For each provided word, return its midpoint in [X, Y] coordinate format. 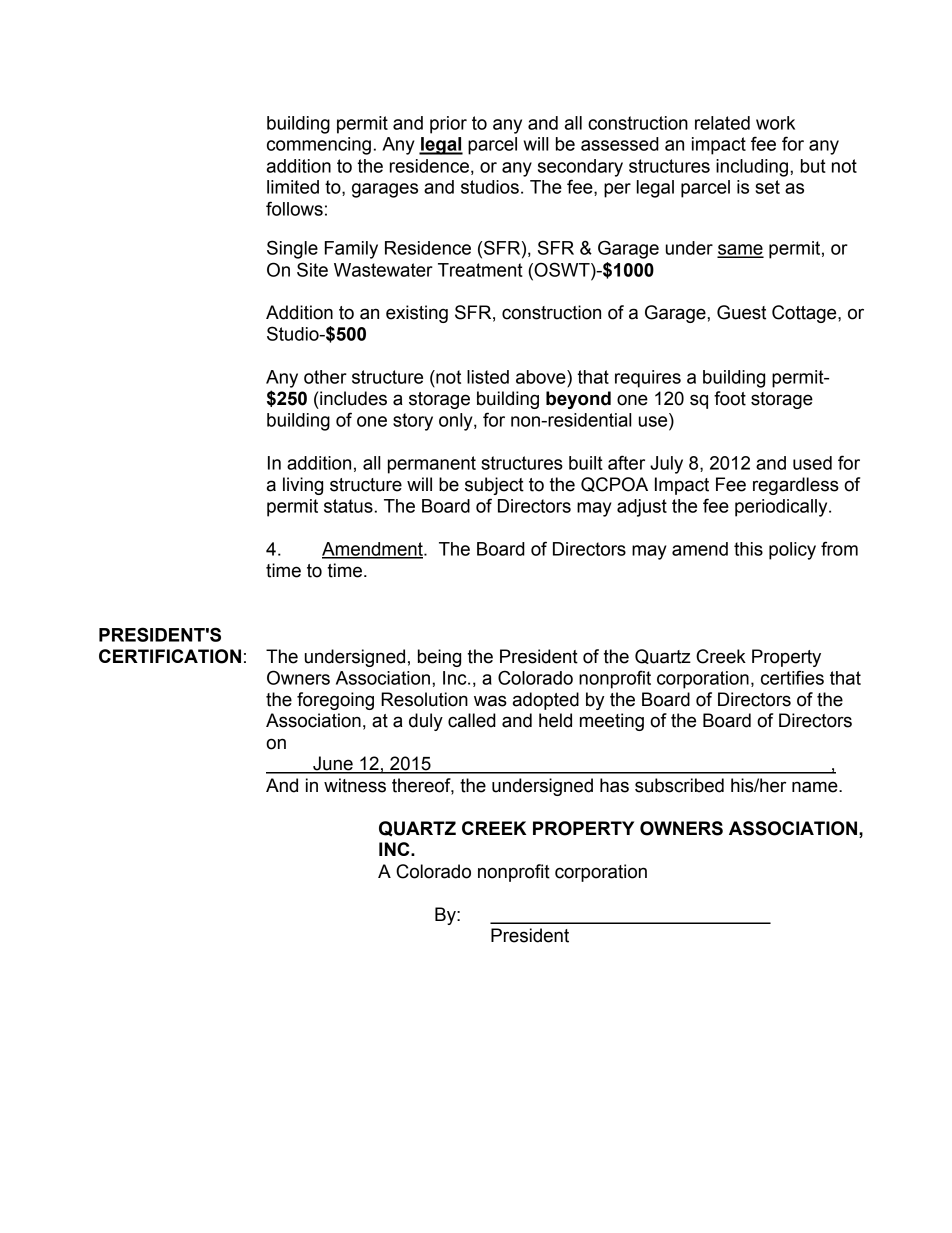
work [775, 123]
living [303, 486]
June [333, 764]
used [812, 463]
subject [494, 486]
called [472, 720]
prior [448, 125]
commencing [319, 146]
